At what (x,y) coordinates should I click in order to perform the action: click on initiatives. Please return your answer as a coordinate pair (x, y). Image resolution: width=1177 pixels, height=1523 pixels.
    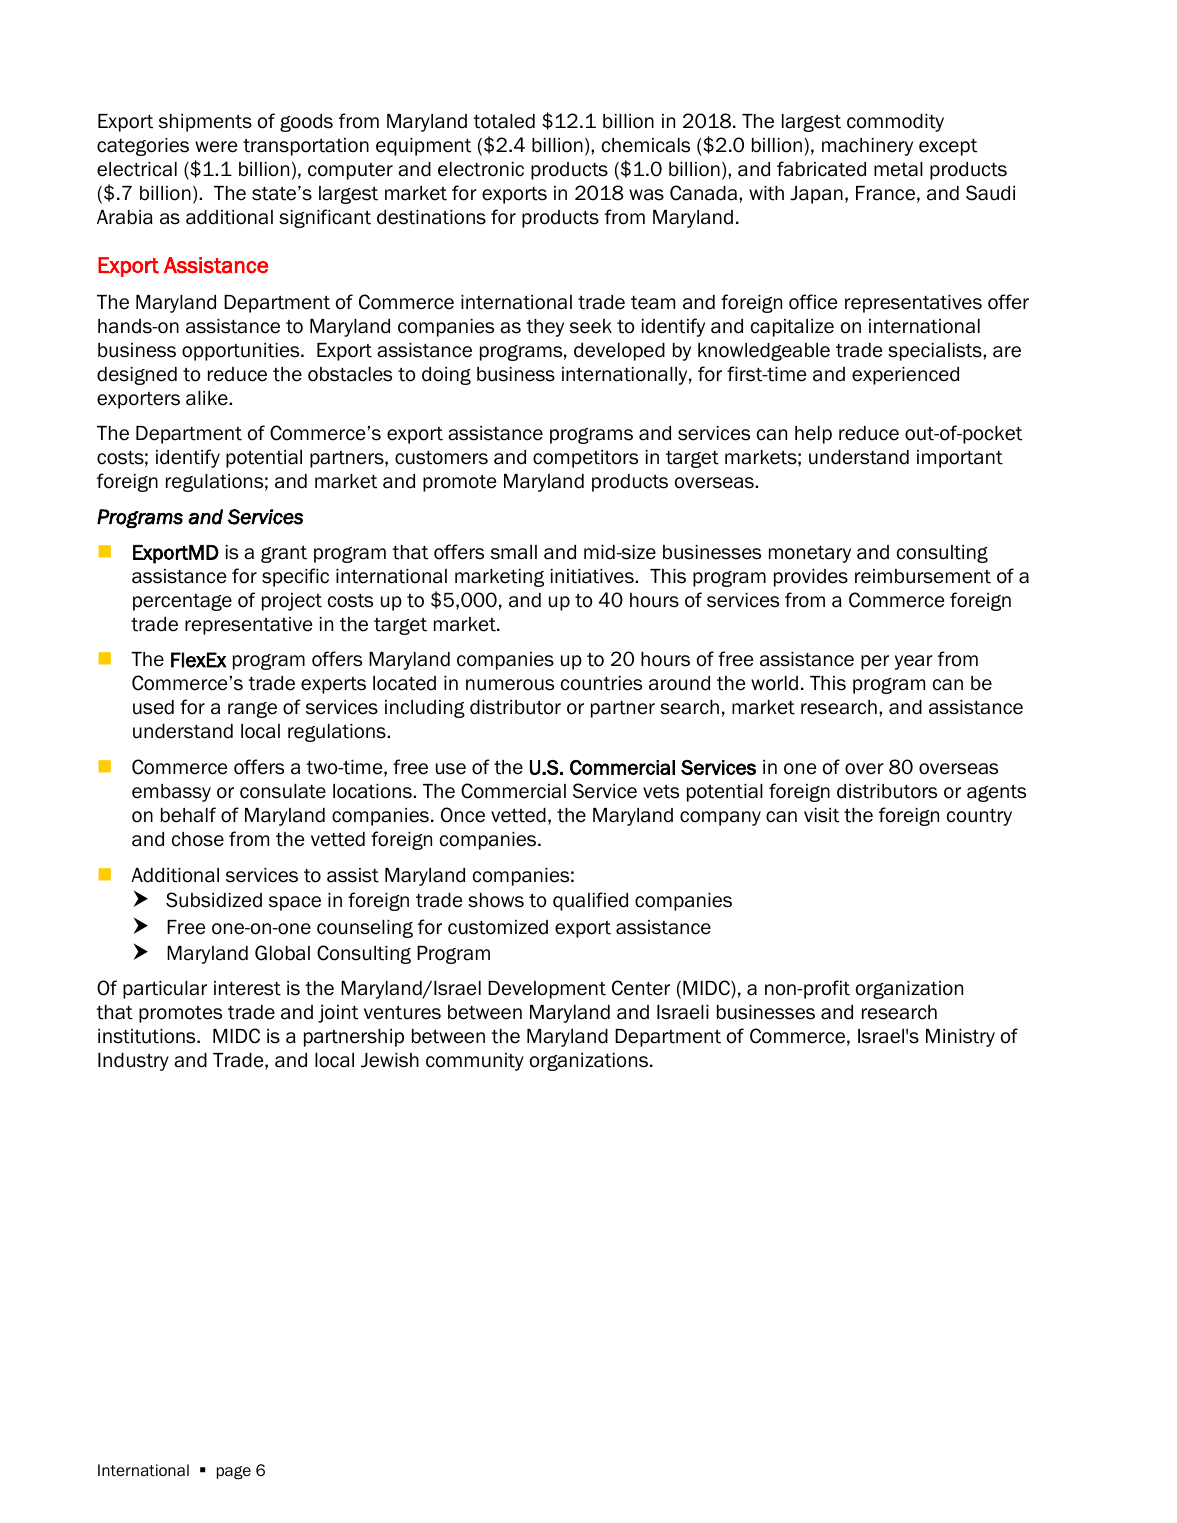
    Looking at the image, I should click on (593, 576).
